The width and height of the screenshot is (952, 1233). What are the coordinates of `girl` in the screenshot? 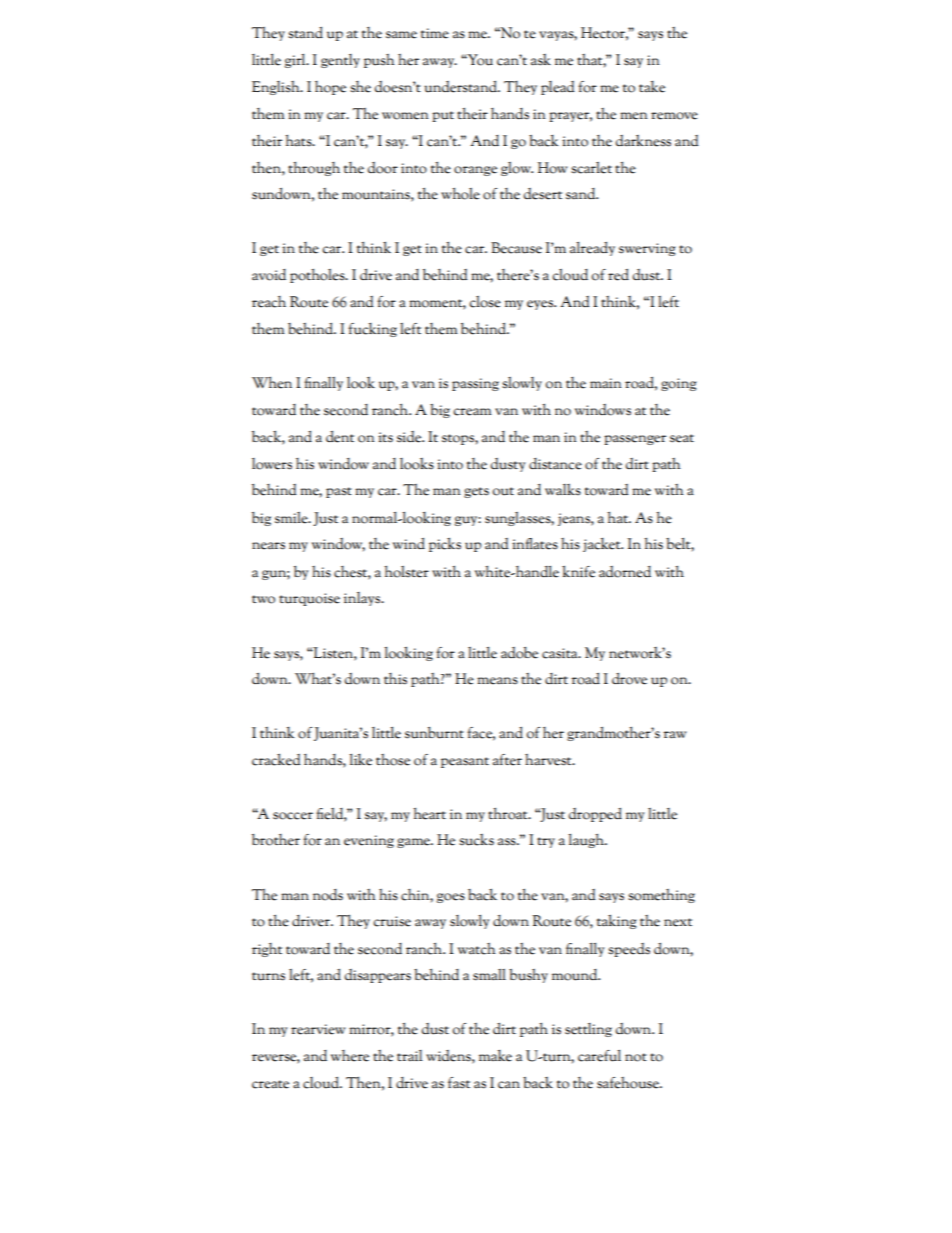 It's located at (296, 61).
